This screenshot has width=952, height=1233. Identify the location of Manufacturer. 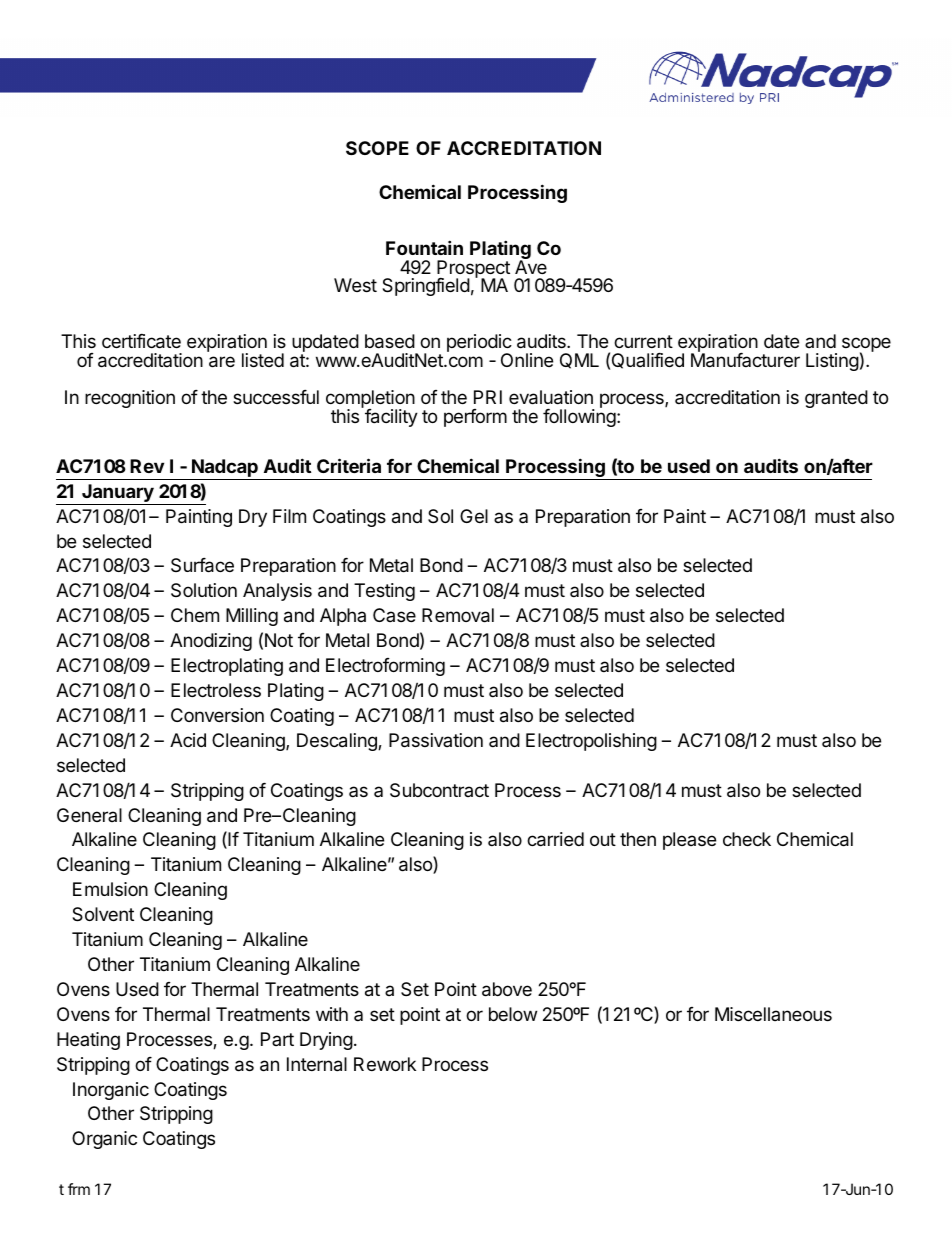
(745, 359).
